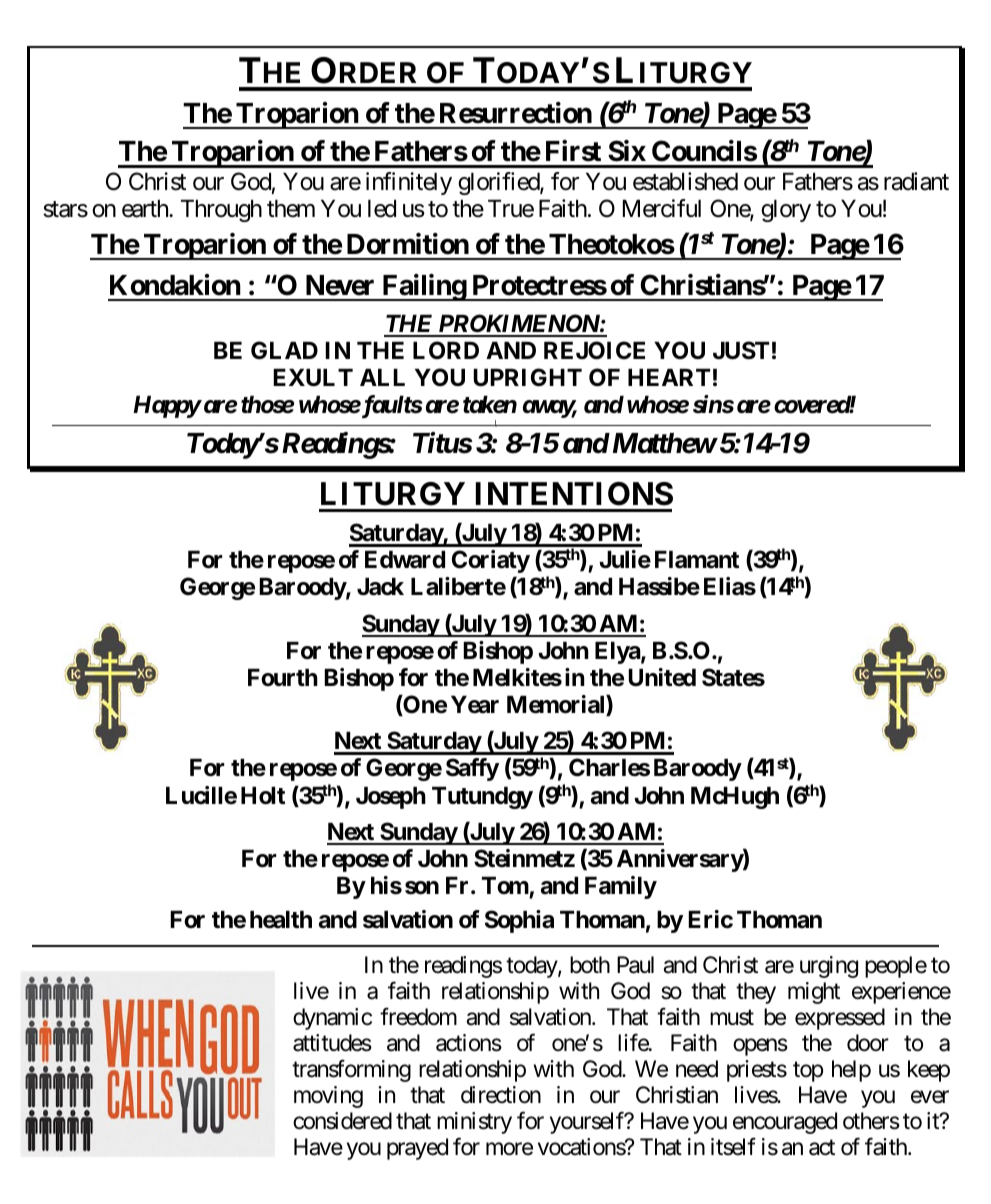 The width and height of the page is (991, 1204). I want to click on moving, so click(328, 1097).
